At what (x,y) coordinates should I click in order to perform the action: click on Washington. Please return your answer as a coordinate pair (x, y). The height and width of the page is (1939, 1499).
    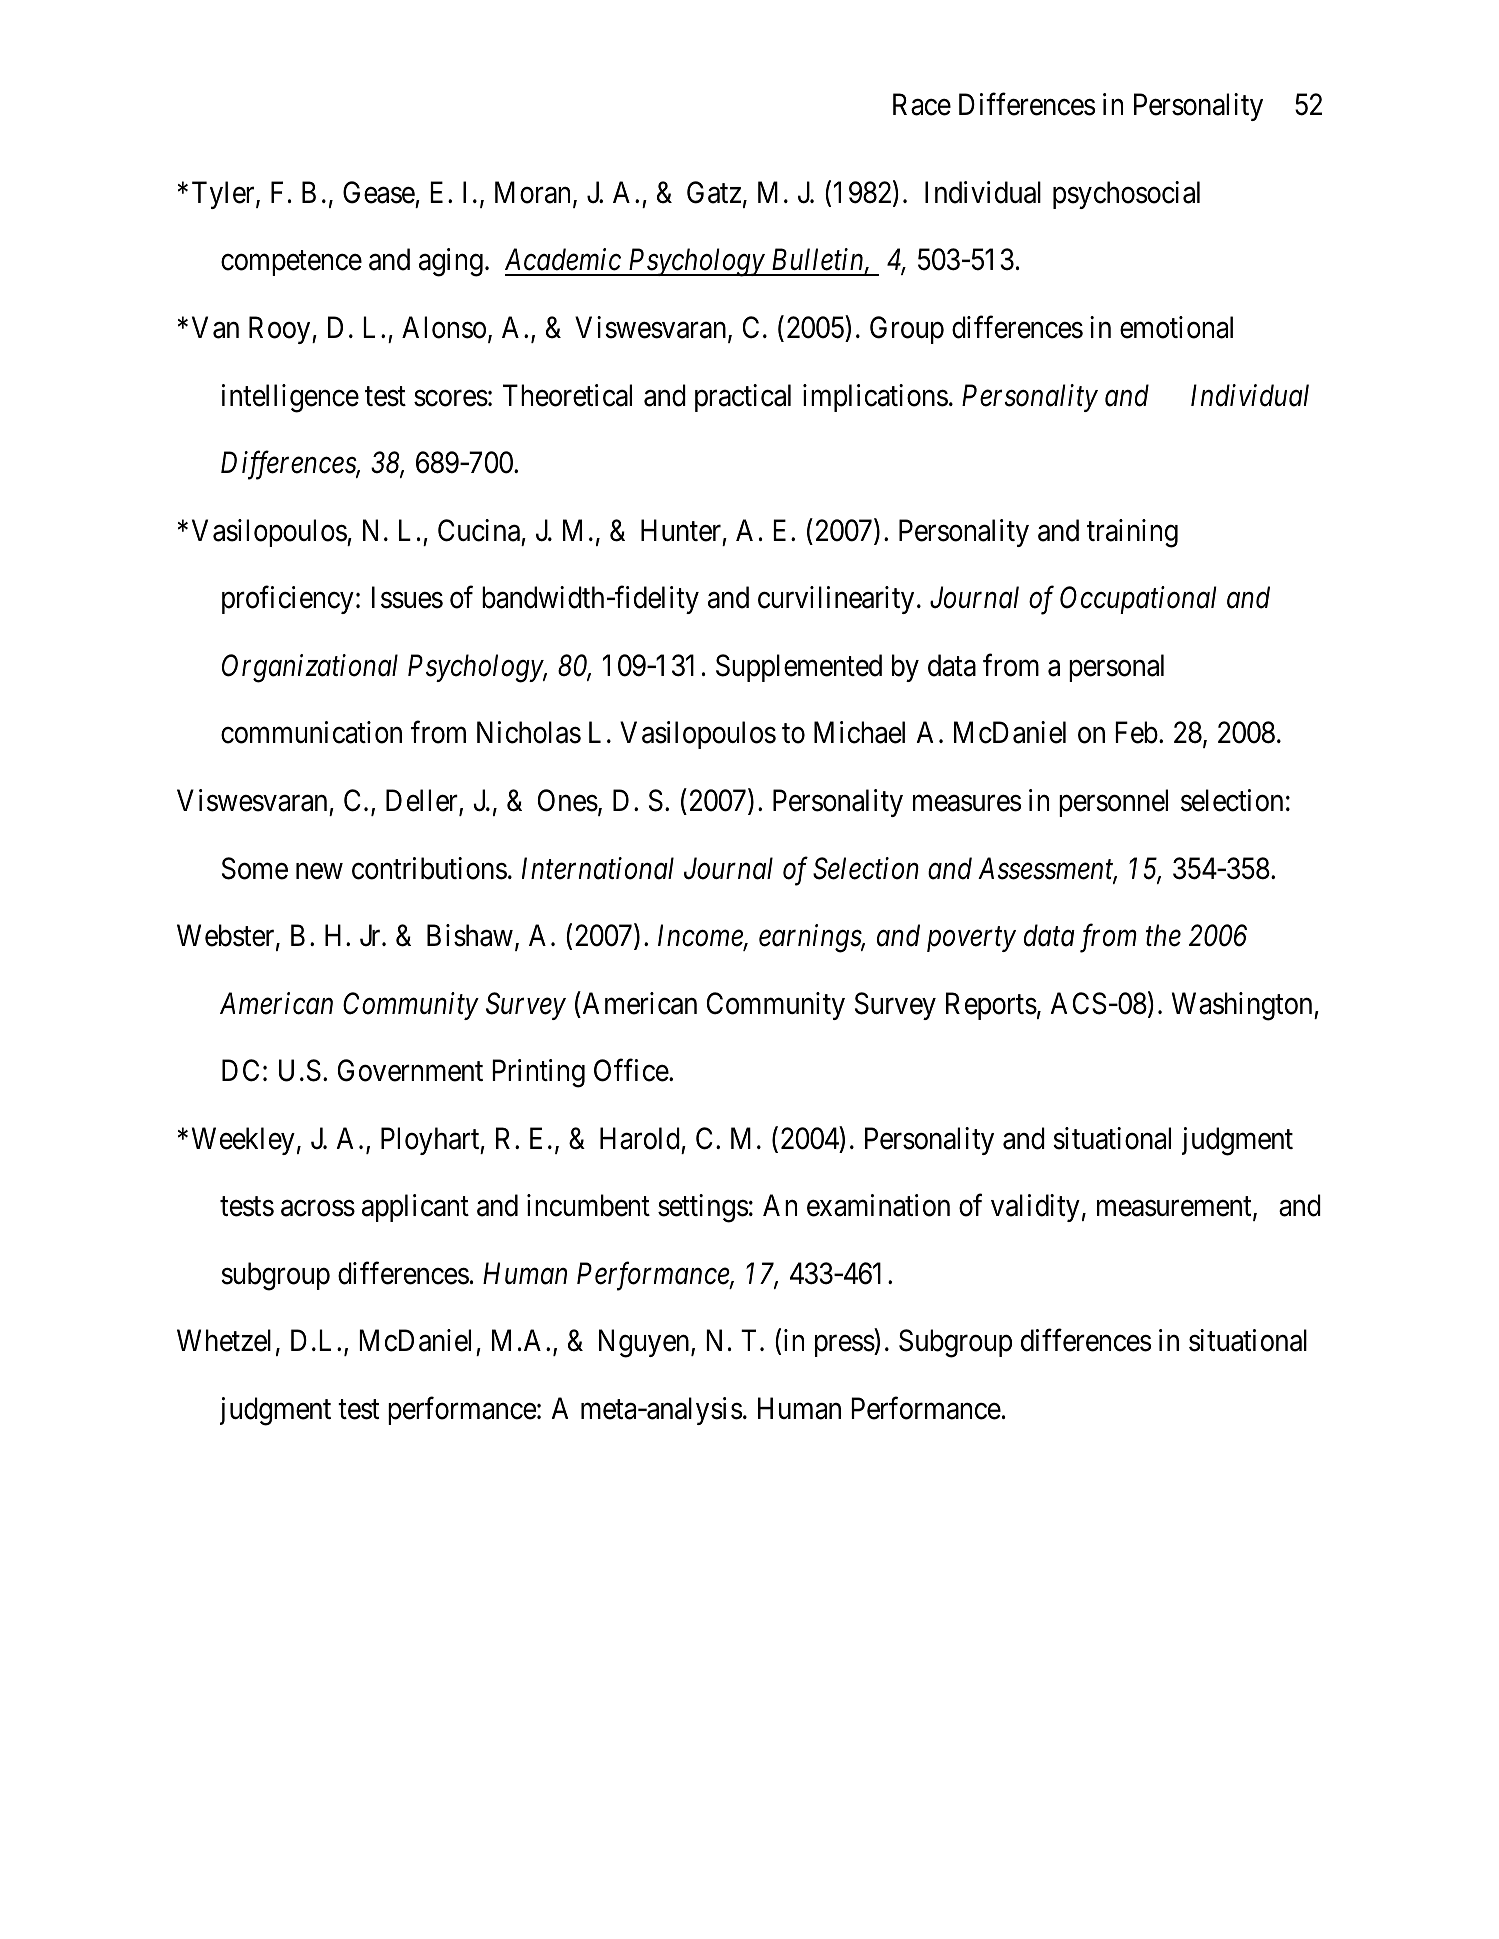
    Looking at the image, I should click on (1243, 1006).
